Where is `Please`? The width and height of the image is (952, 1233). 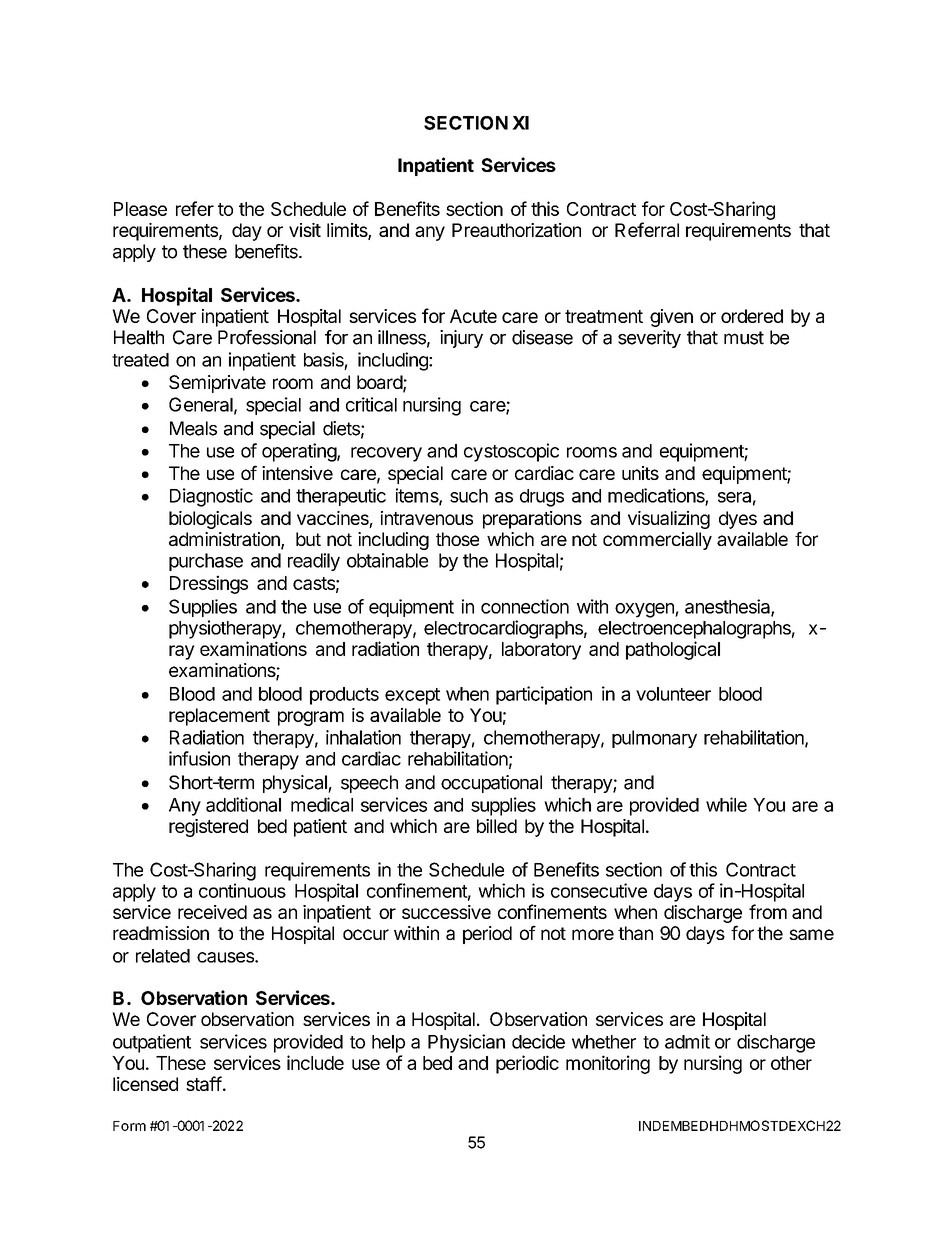
Please is located at coordinates (140, 209).
